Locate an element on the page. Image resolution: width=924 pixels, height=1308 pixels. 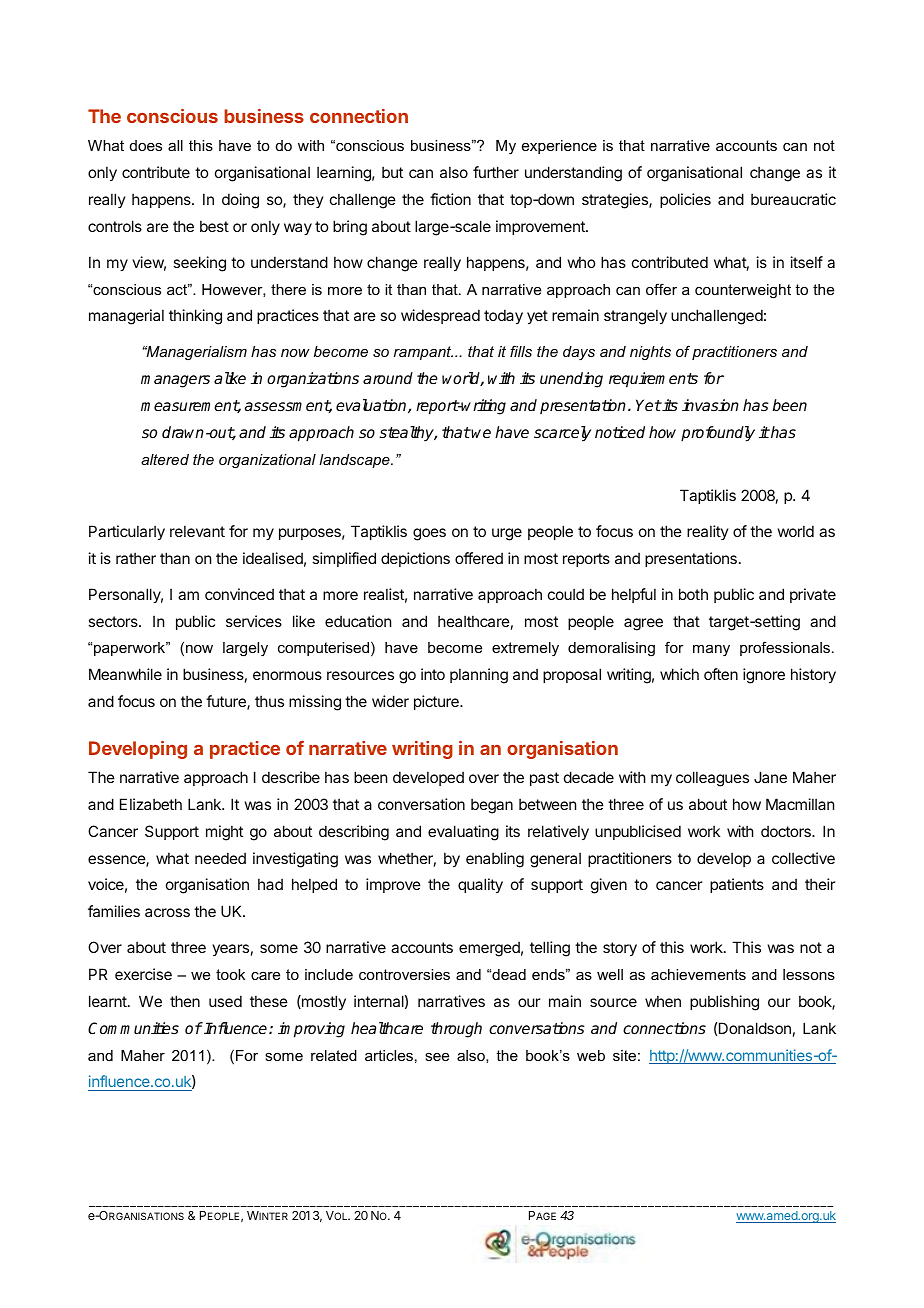
profoundly is located at coordinates (718, 434).
